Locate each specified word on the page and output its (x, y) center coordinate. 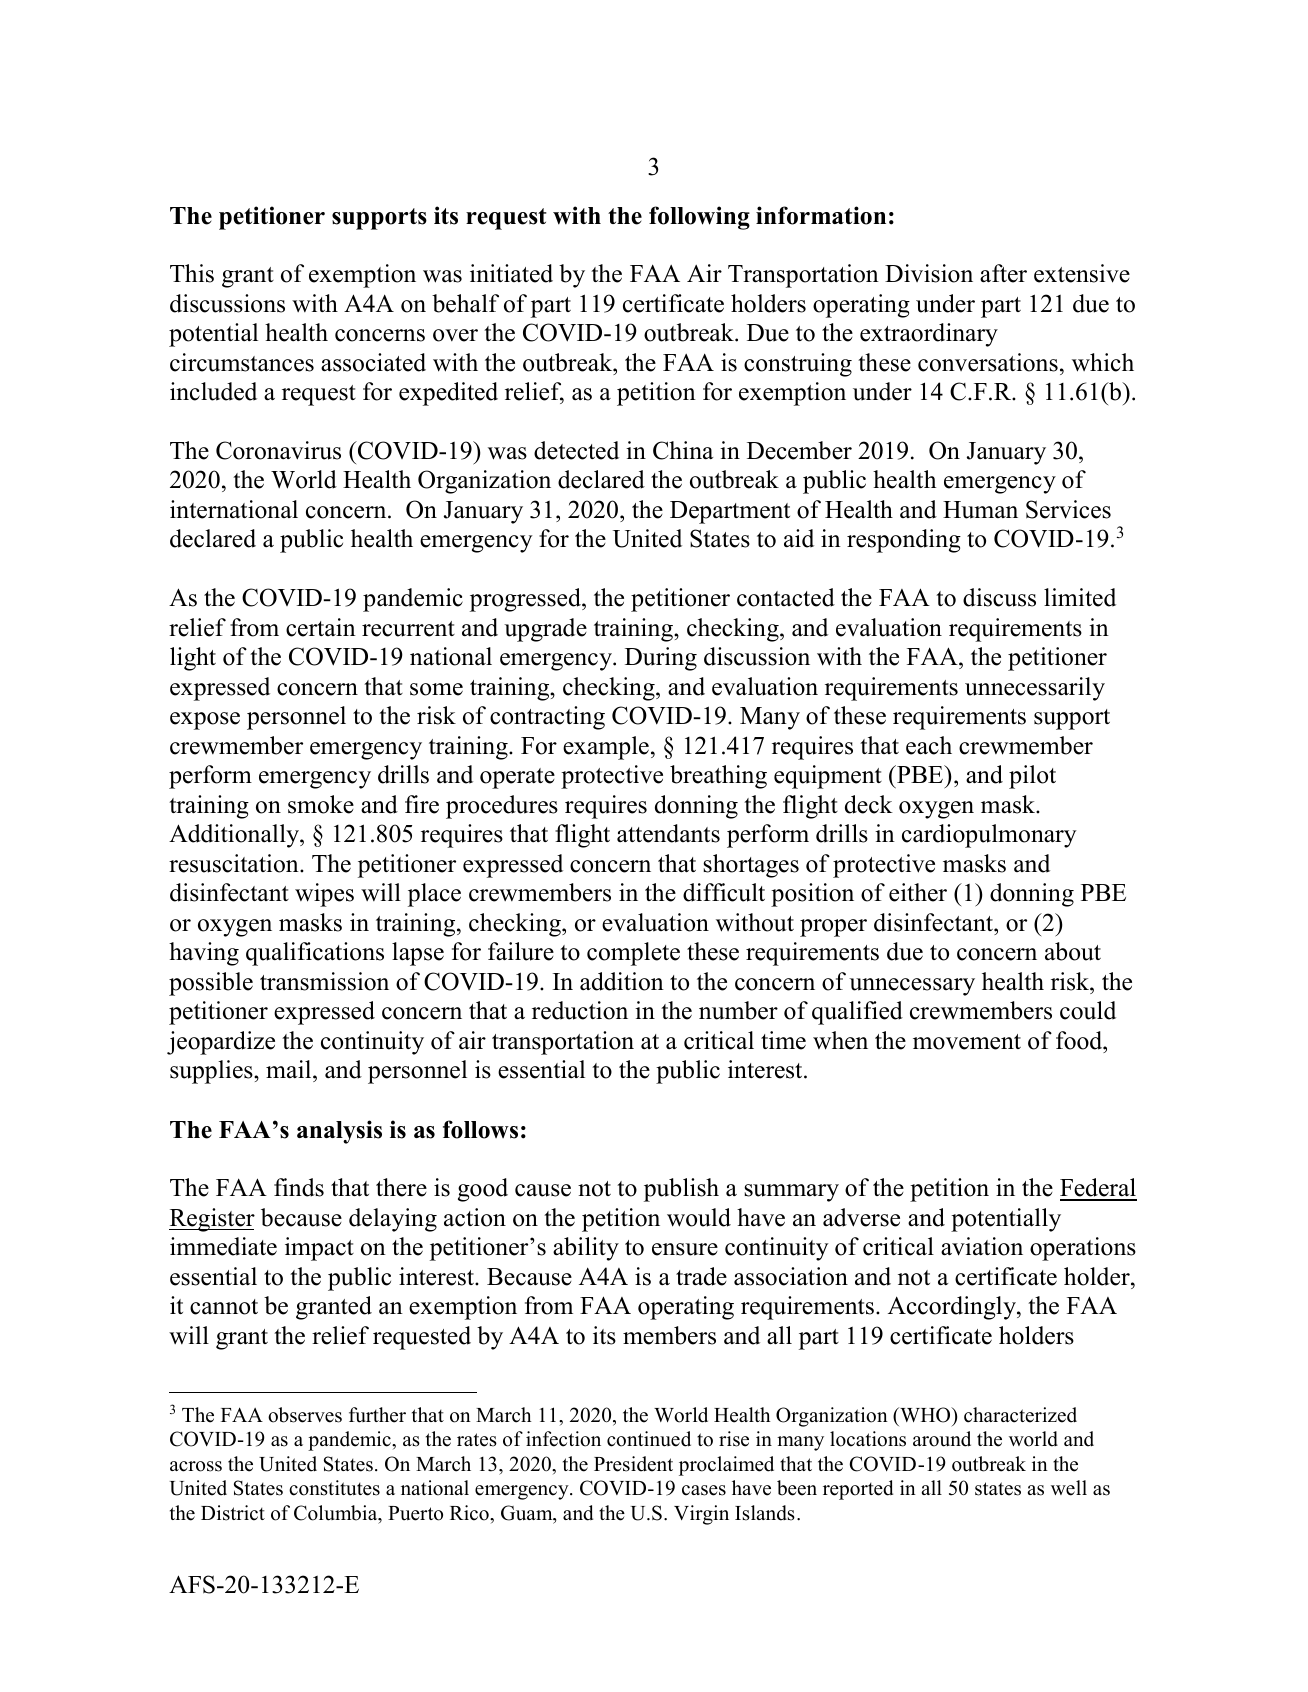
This (192, 273)
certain (321, 627)
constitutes (334, 1488)
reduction (580, 1010)
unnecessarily (1035, 689)
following (699, 218)
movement (967, 1042)
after (1003, 273)
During (661, 659)
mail (290, 1069)
